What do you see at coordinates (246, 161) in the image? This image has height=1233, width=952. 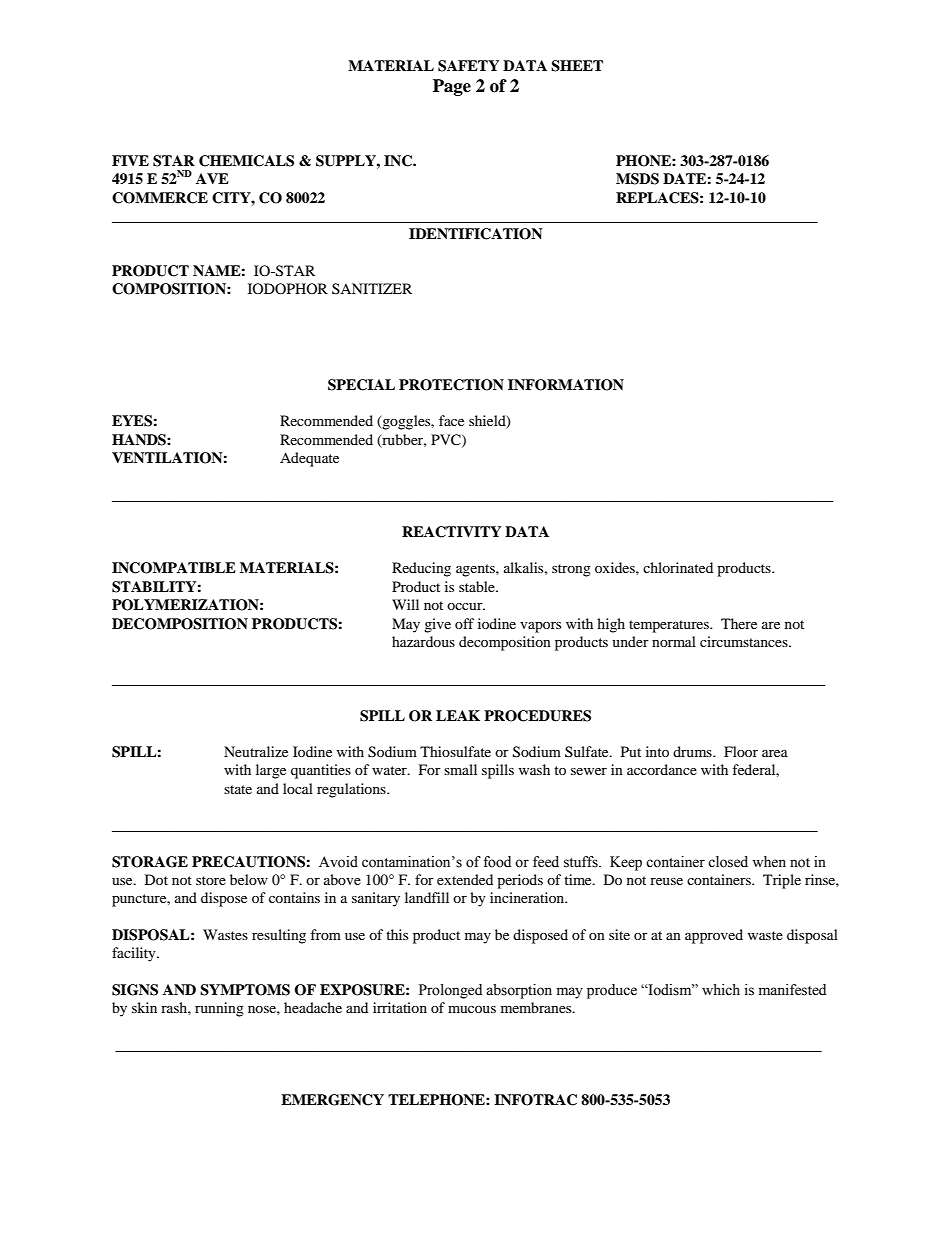 I see `CHEMICALS` at bounding box center [246, 161].
